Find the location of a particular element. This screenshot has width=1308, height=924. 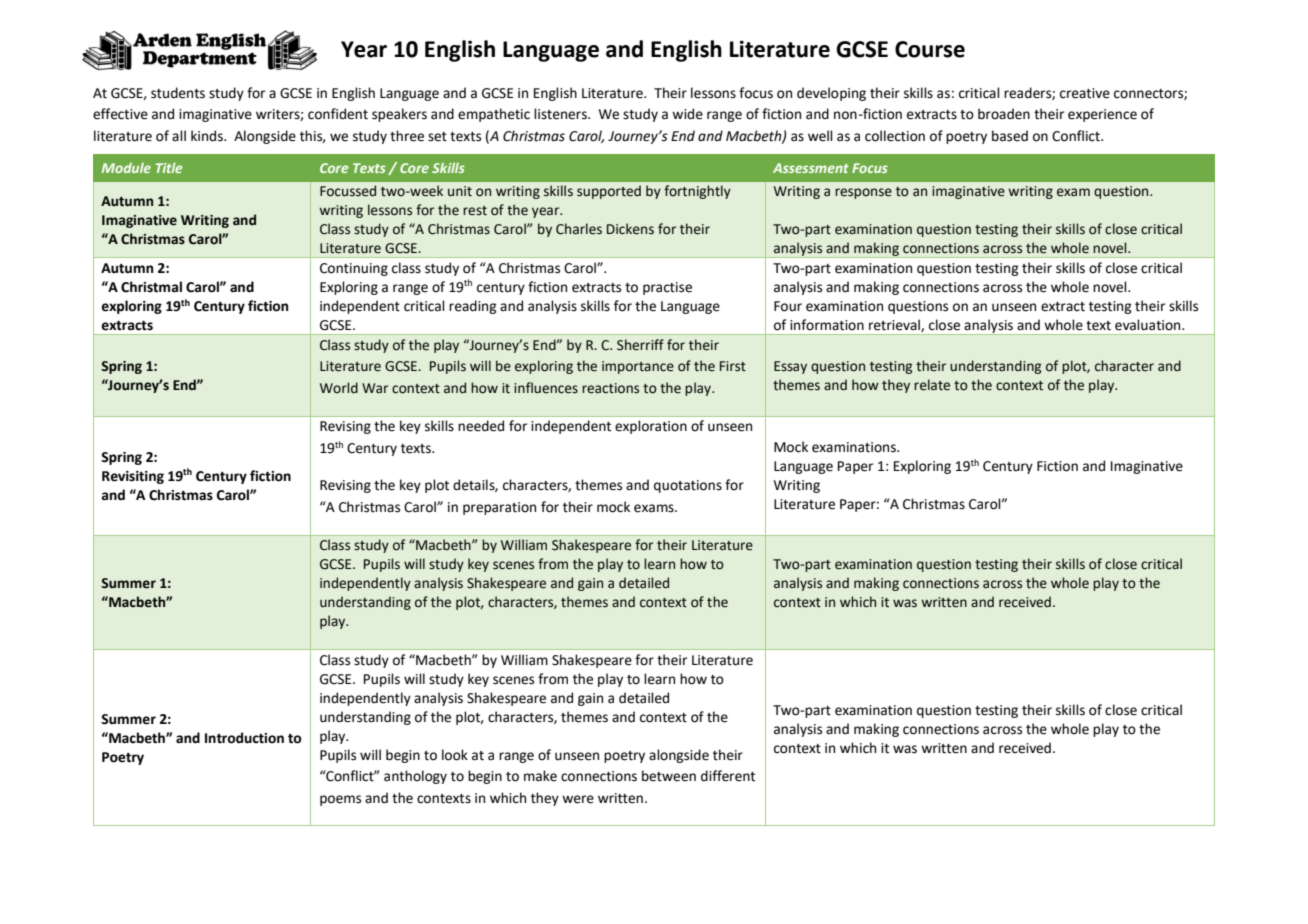

creative is located at coordinates (1085, 93).
